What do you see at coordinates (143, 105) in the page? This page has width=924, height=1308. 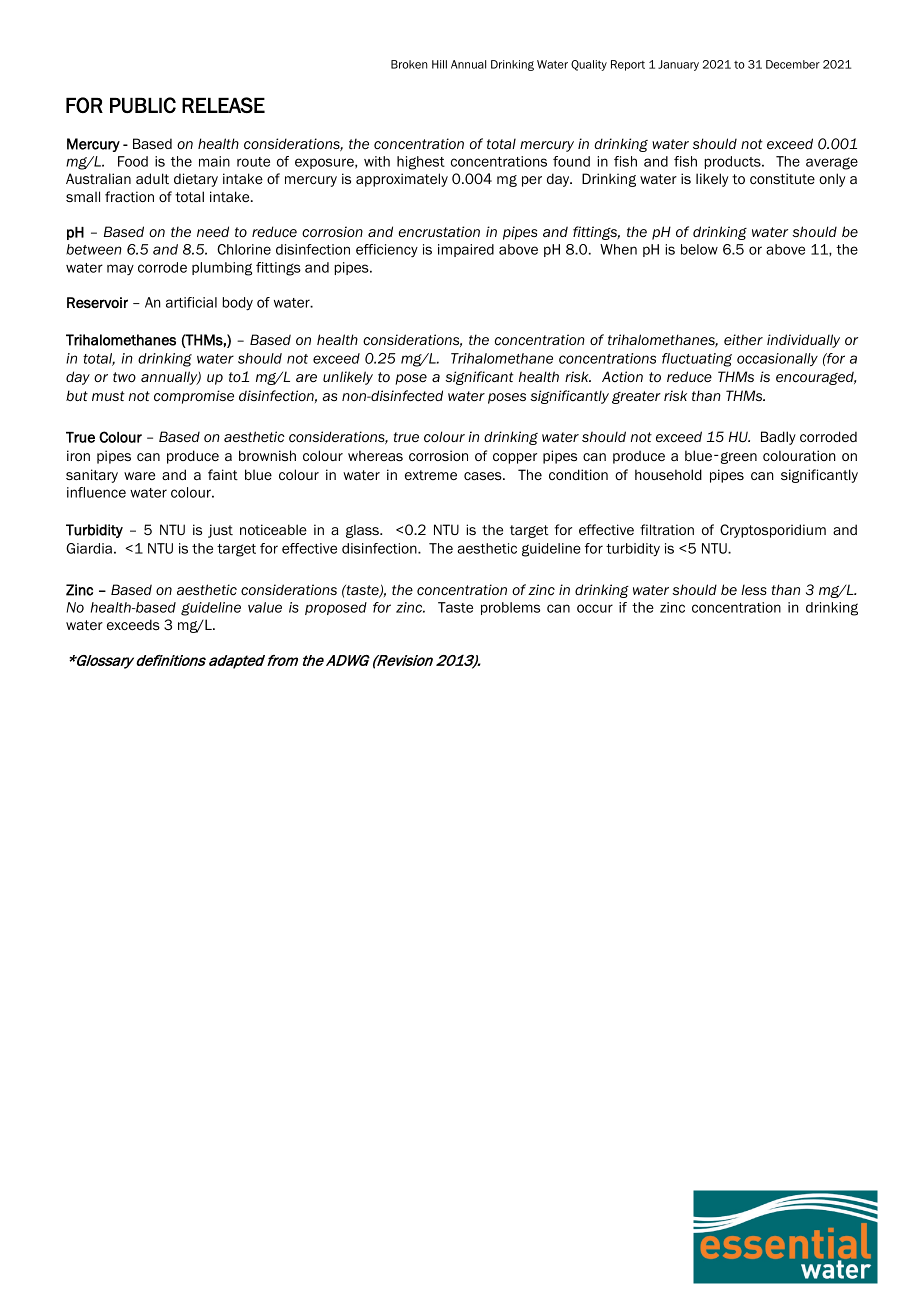 I see `PUBLIC` at bounding box center [143, 105].
